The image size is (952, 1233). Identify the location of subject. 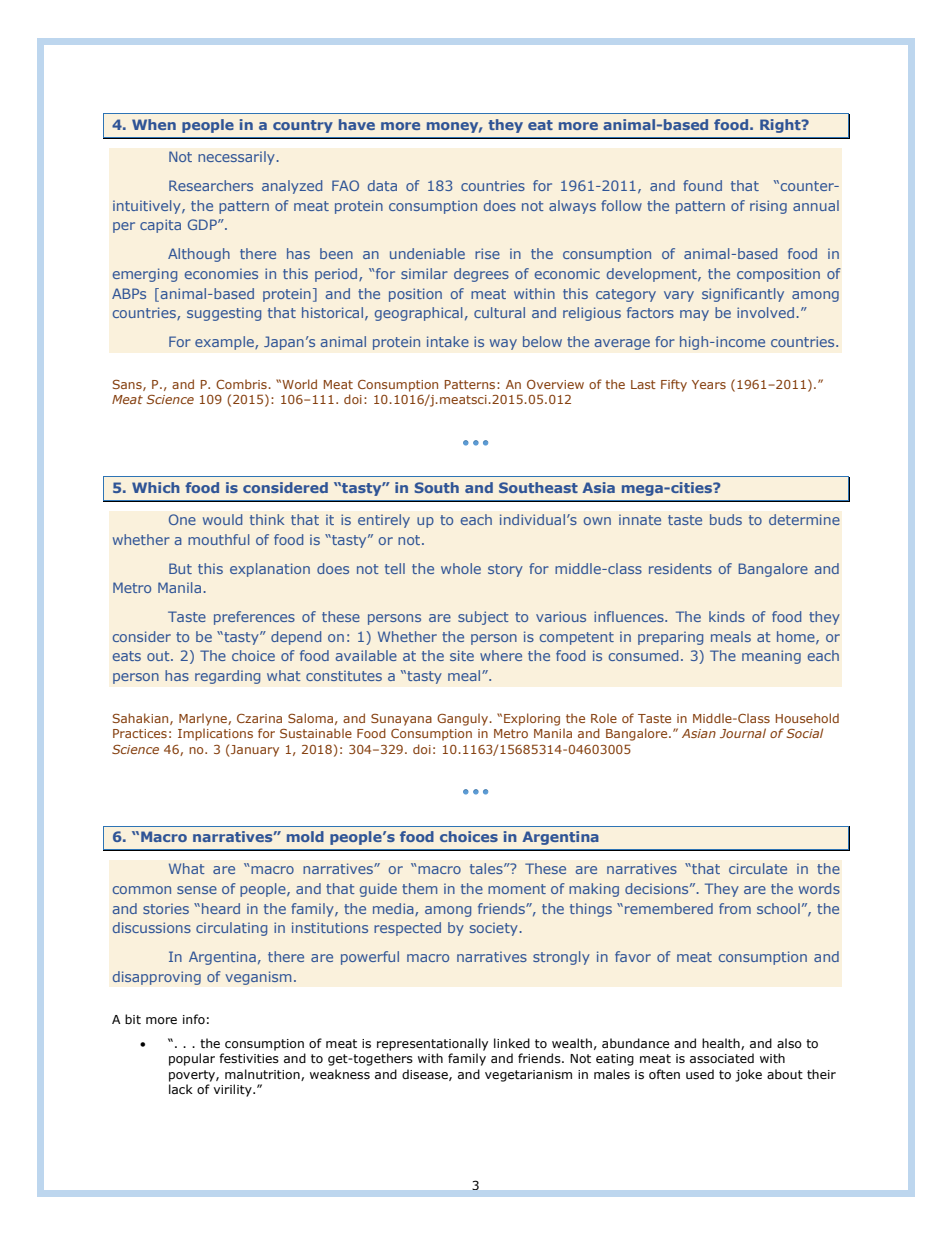
(483, 618).
